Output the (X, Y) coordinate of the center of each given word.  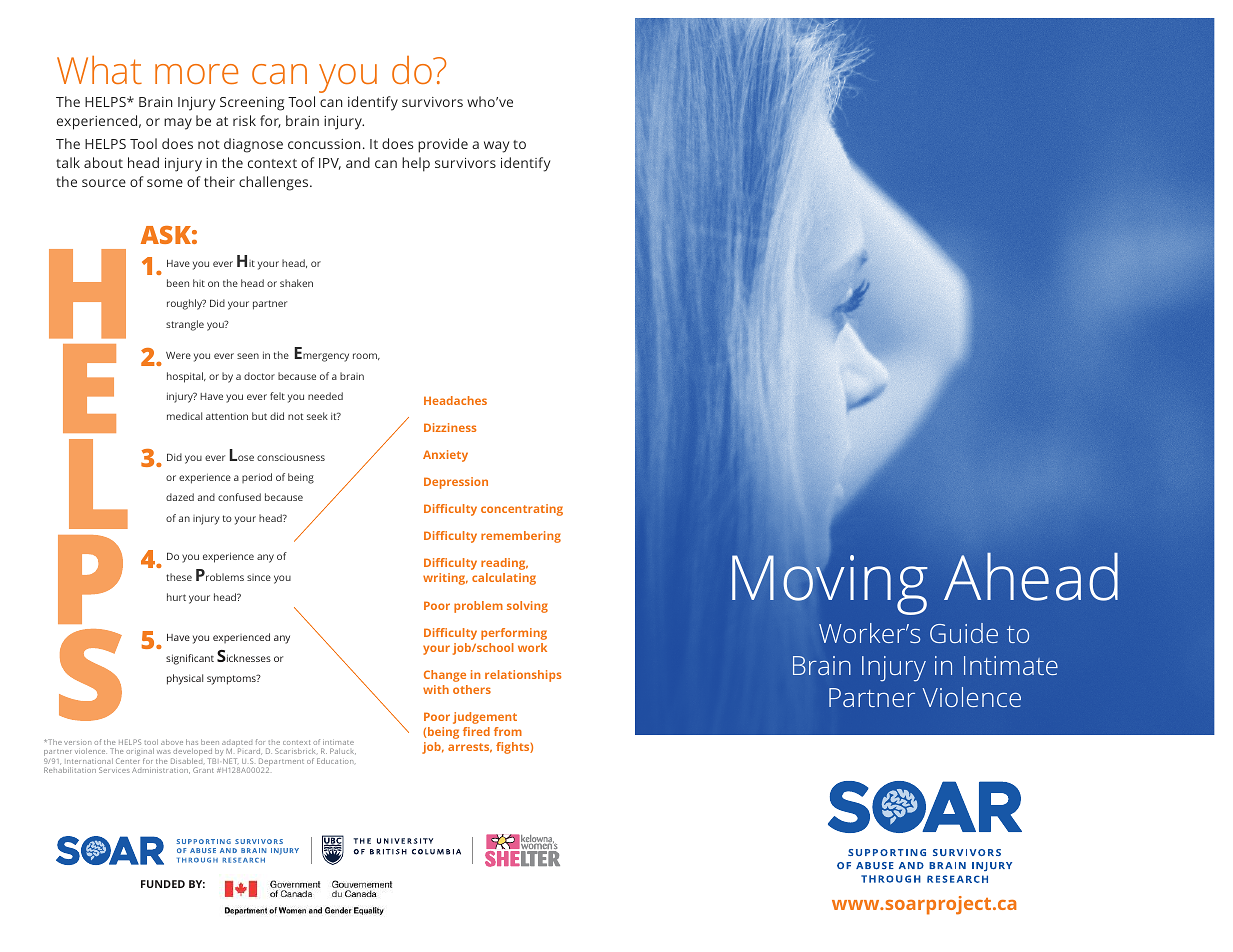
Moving (830, 585)
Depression (456, 483)
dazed (180, 497)
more (196, 74)
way (496, 147)
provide (443, 145)
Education (336, 761)
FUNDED (163, 884)
